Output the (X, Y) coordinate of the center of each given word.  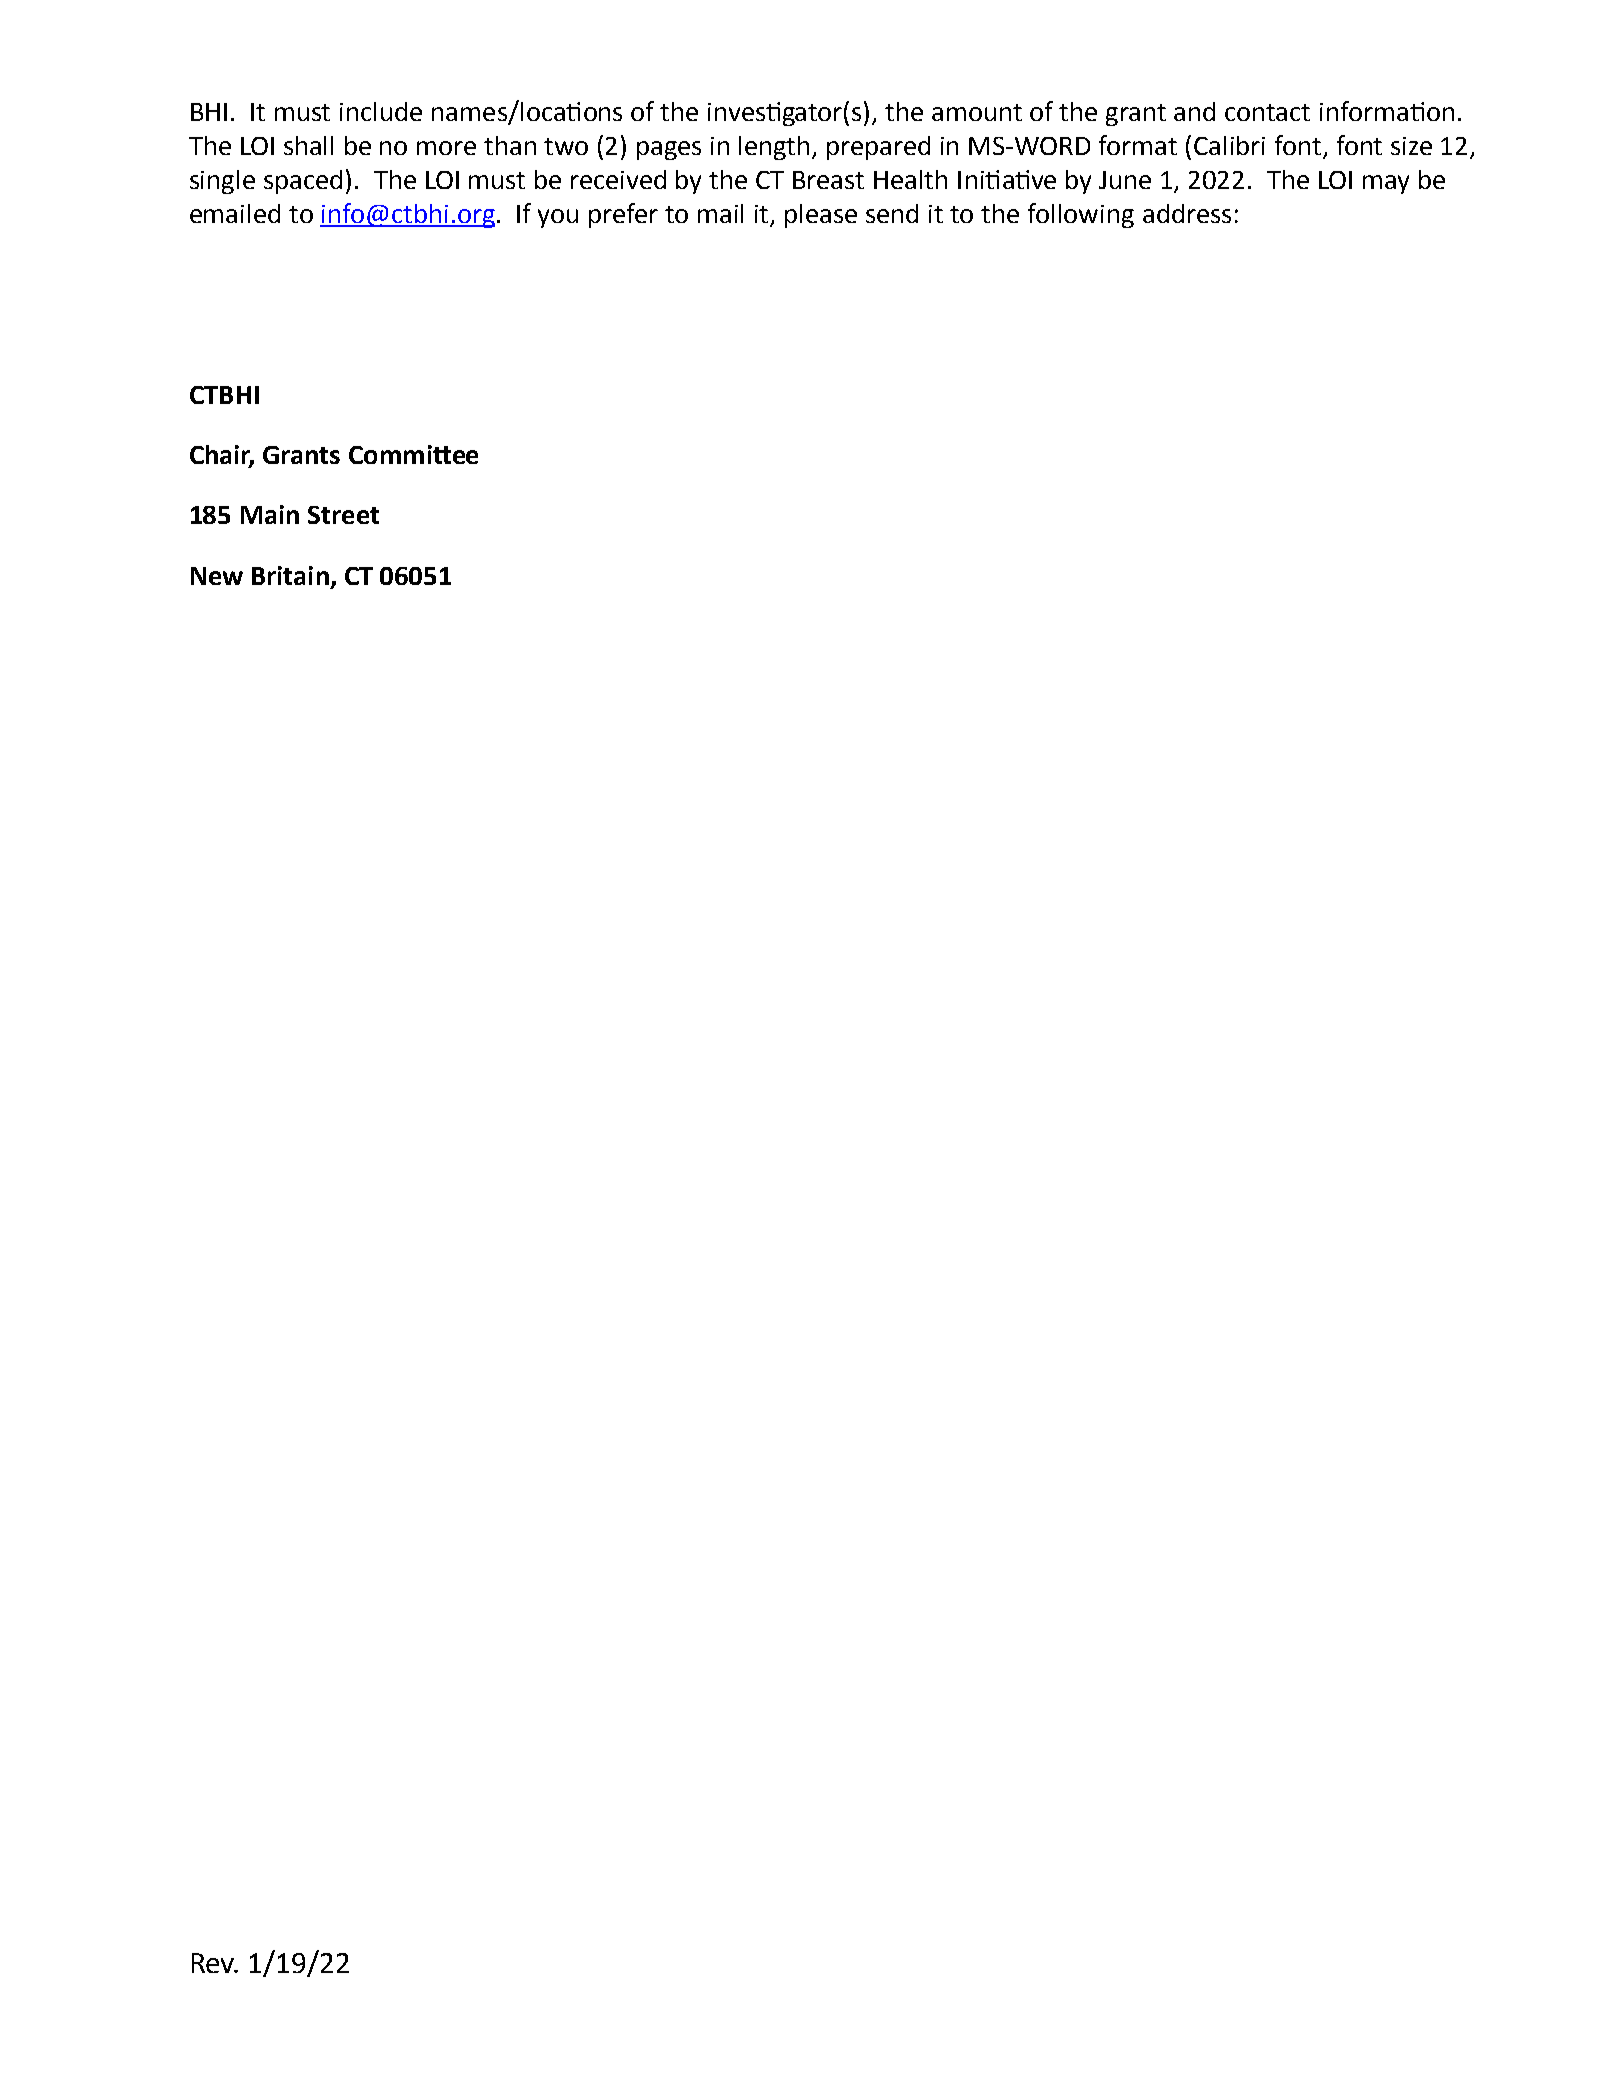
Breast (828, 180)
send (892, 213)
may (1386, 184)
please (821, 216)
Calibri (1229, 145)
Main (270, 514)
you (558, 218)
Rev (214, 1963)
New (217, 576)
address (1187, 213)
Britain (290, 575)
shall (308, 145)
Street (343, 515)
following (1081, 215)
